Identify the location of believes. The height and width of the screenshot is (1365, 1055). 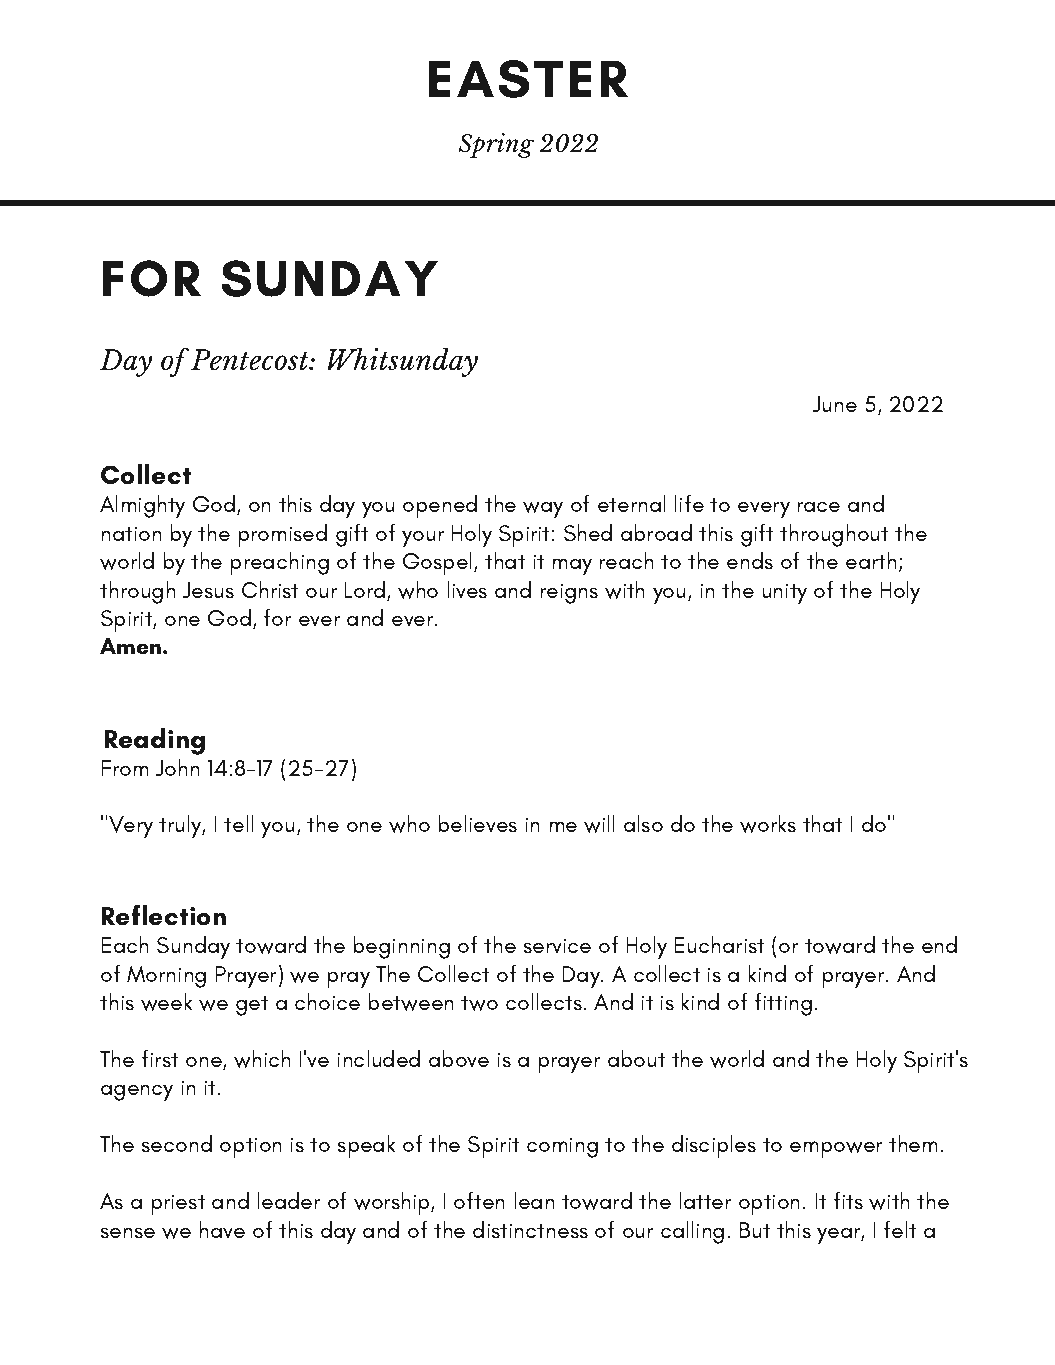
(477, 823).
